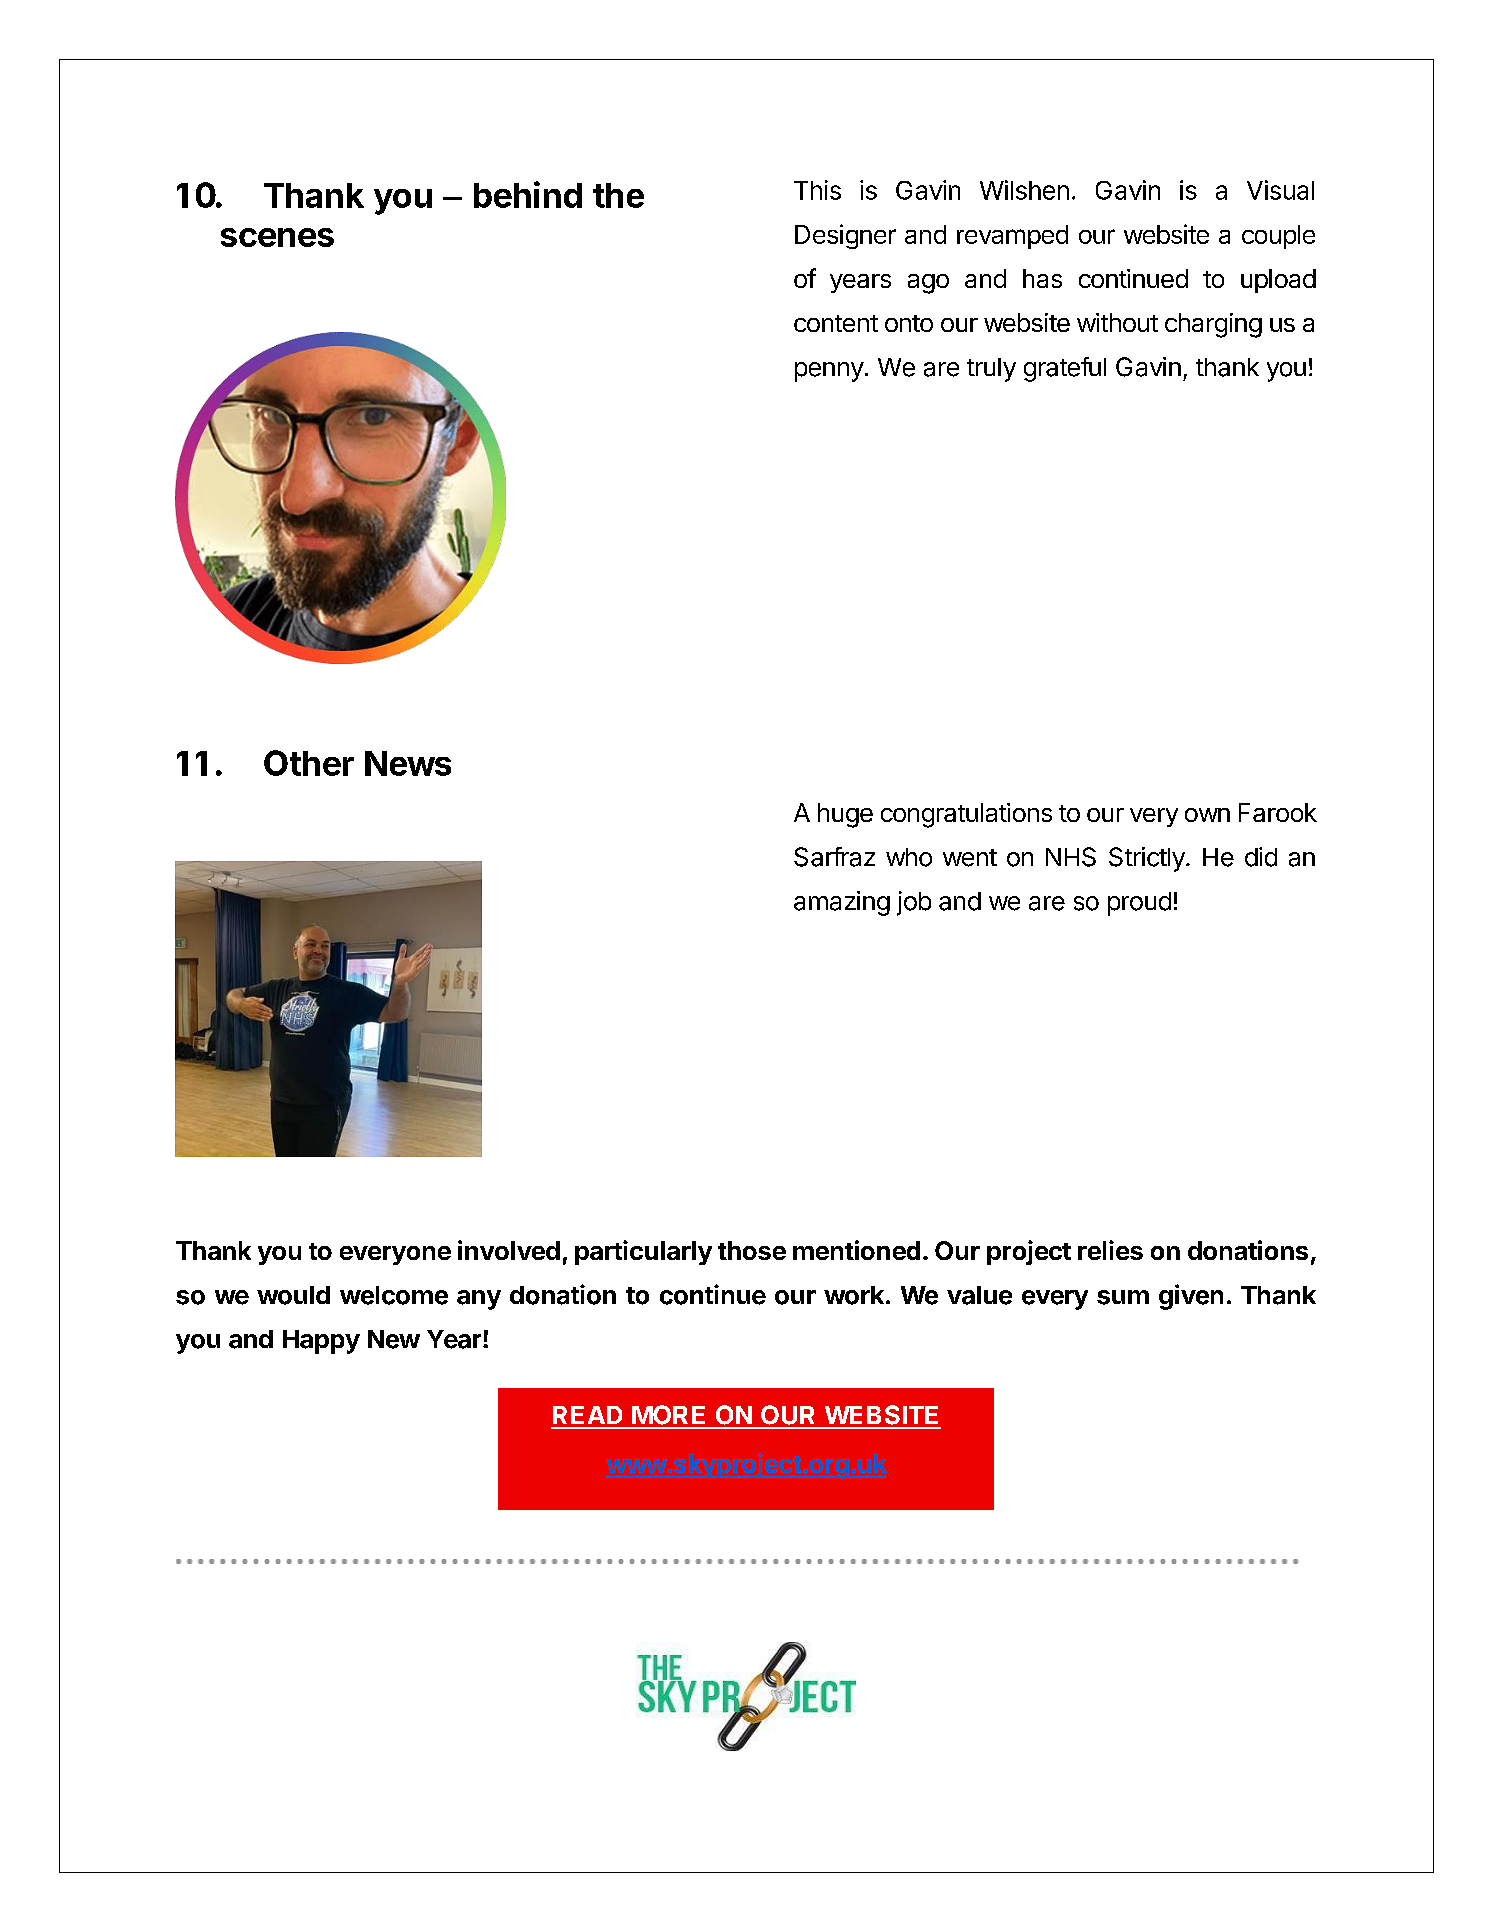  Describe the element at coordinates (1207, 815) in the screenshot. I see `own` at that location.
